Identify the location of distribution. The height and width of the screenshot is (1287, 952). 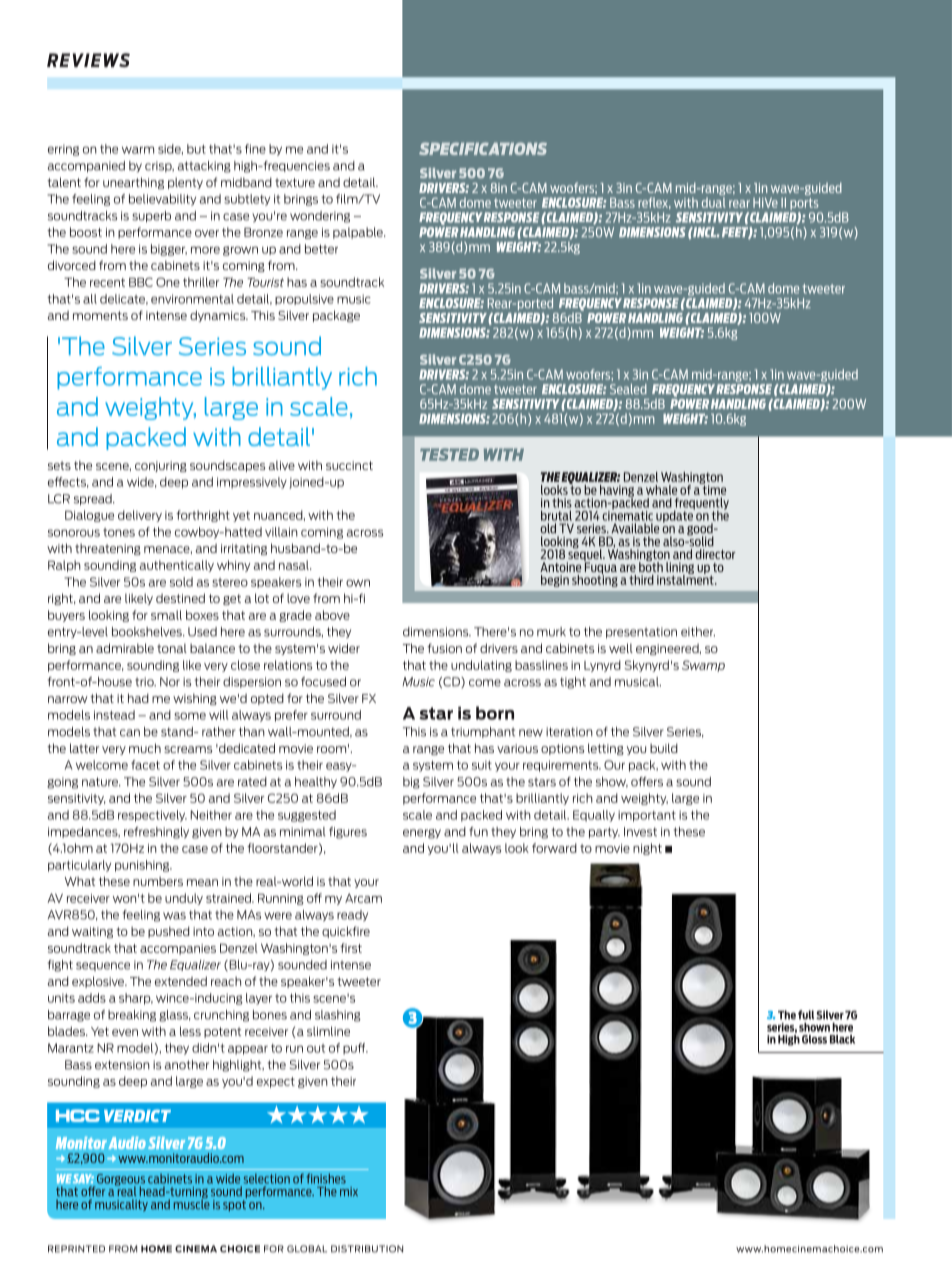
(367, 1249).
